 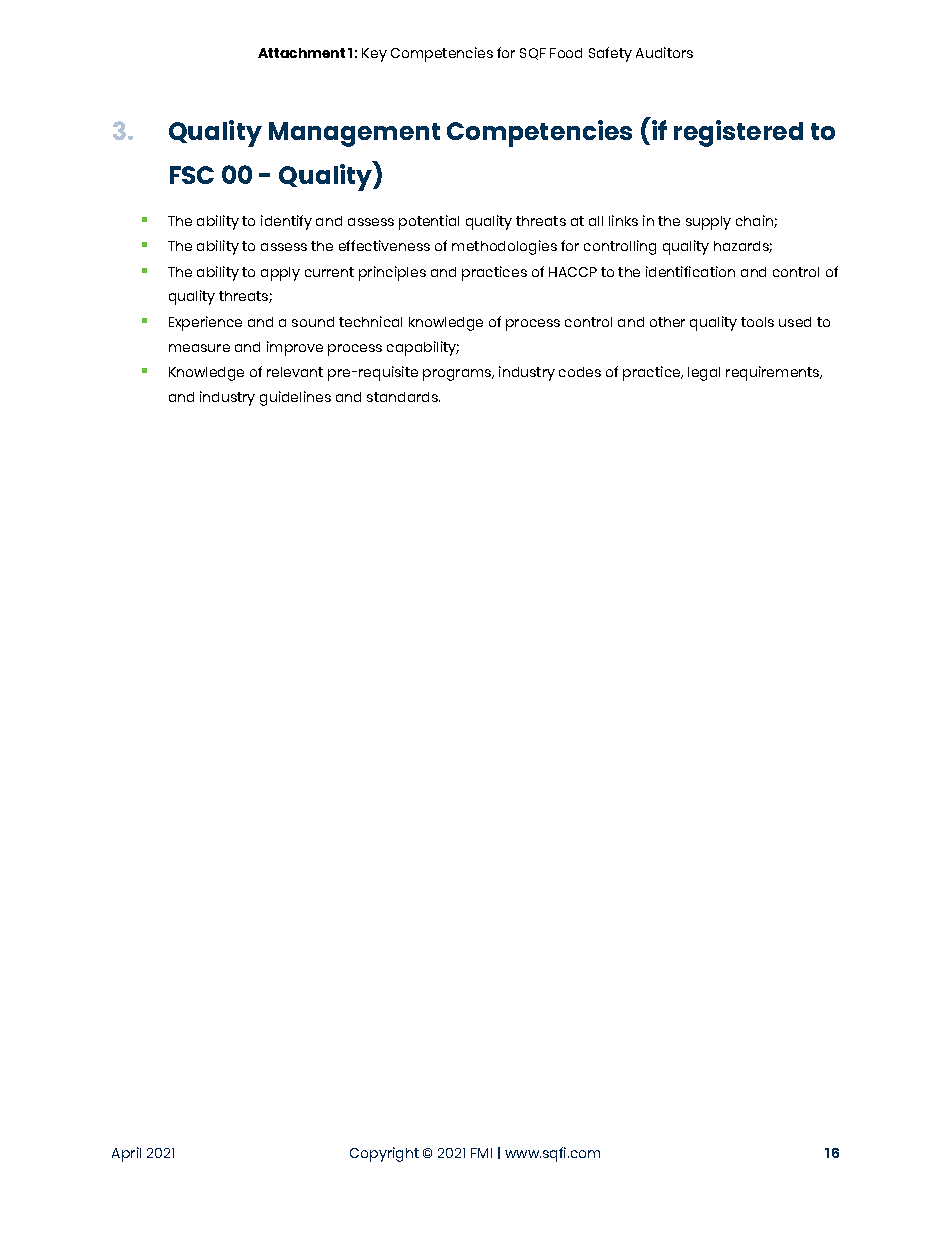 What do you see at coordinates (704, 374) in the image?
I see `legal` at bounding box center [704, 374].
